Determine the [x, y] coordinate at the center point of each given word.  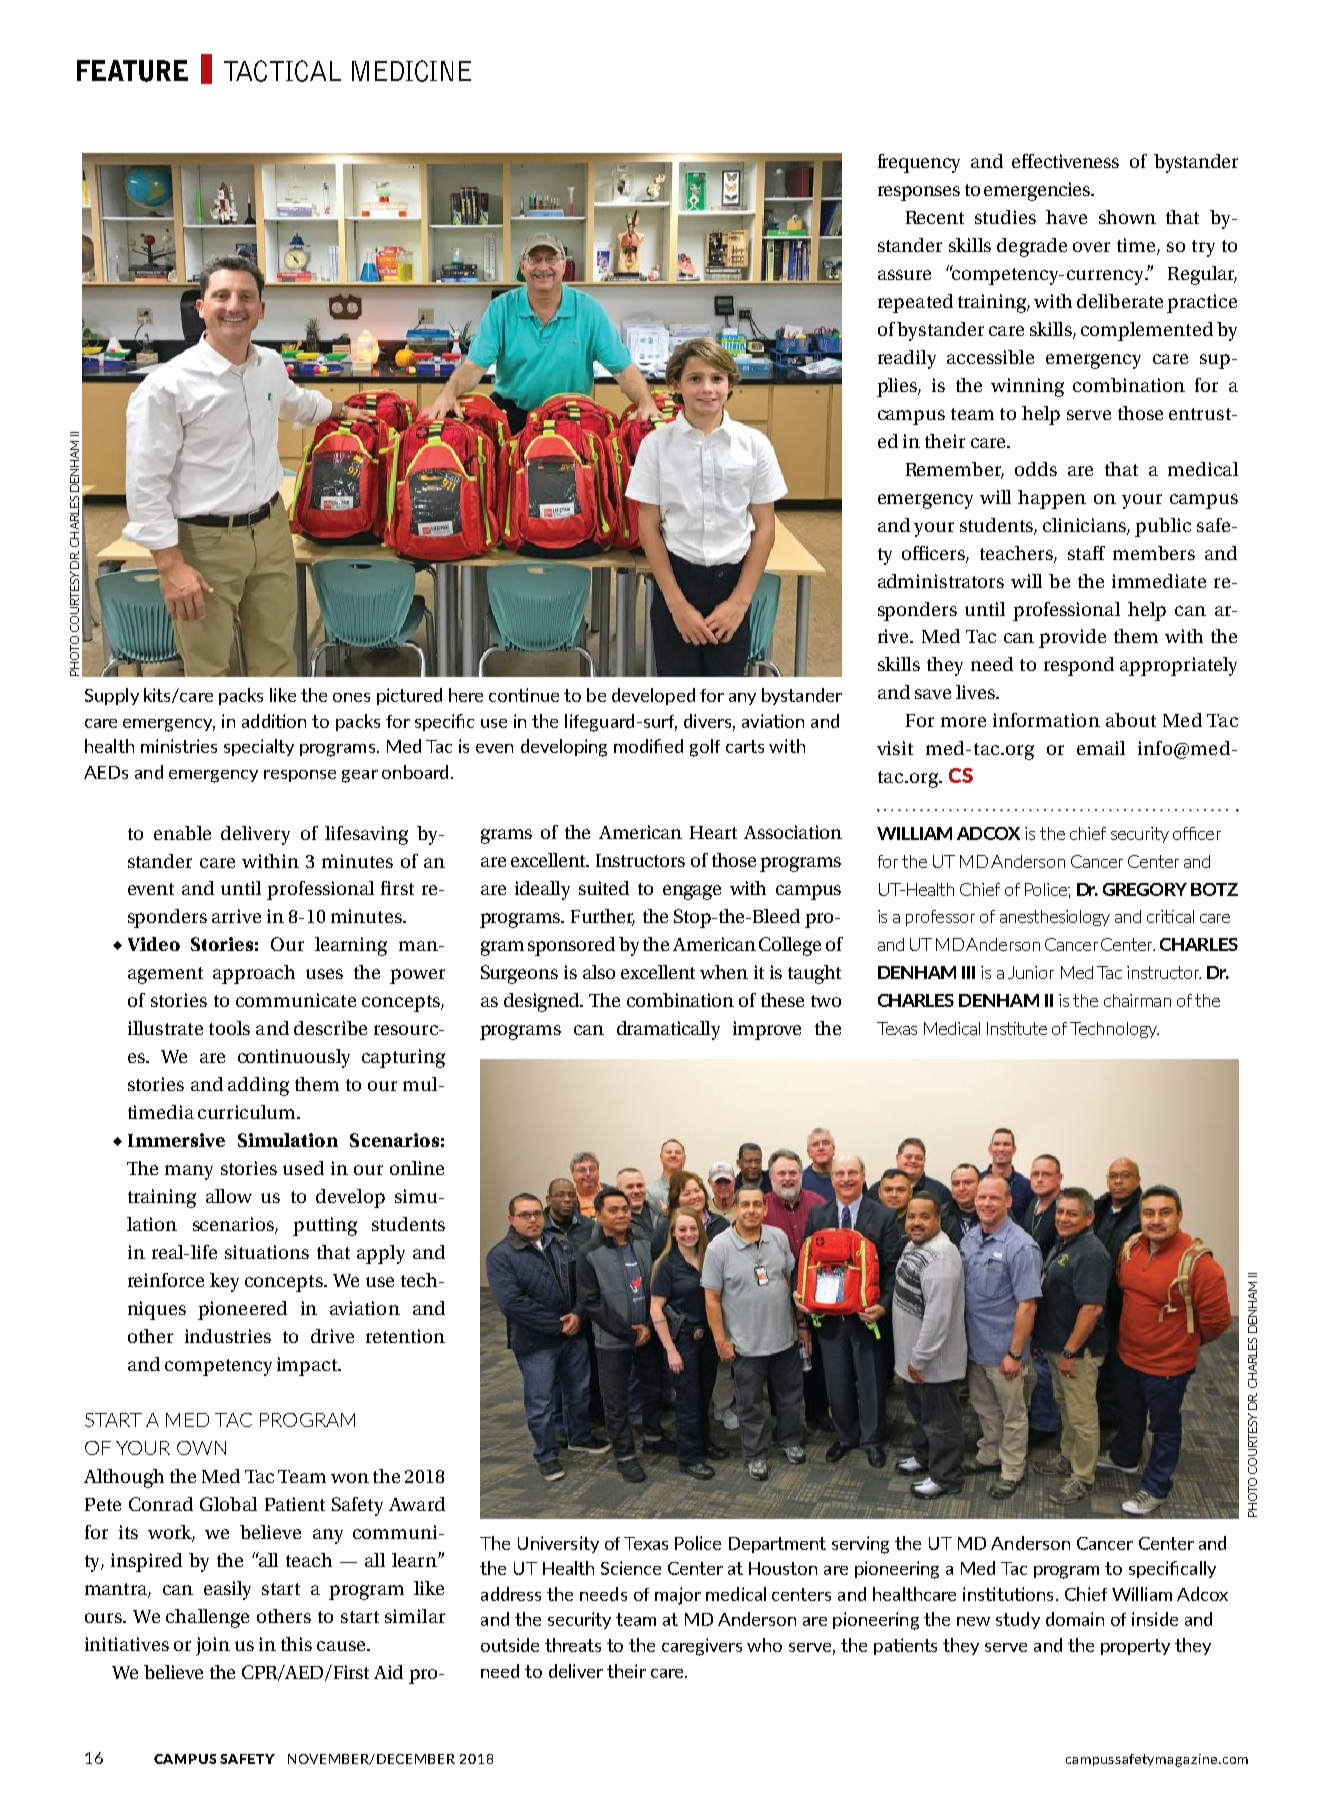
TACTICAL [282, 71]
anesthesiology [1055, 918]
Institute [1017, 1028]
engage [692, 892]
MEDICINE [411, 71]
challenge [207, 1618]
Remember [955, 470]
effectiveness [1065, 161]
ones [351, 697]
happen [1052, 499]
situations [267, 1252]
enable [182, 833]
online [417, 1168]
